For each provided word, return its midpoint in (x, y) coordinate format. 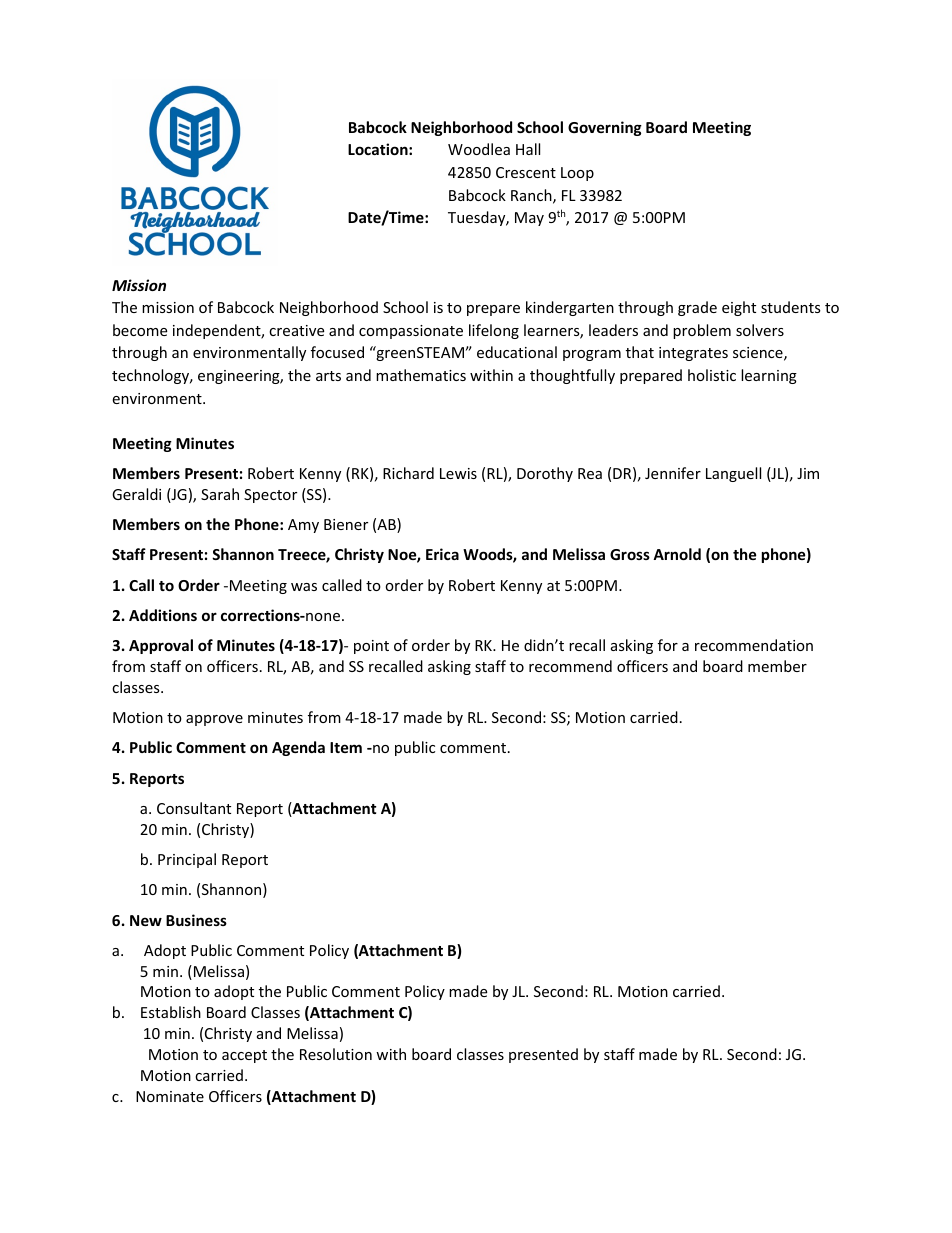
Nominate (170, 1096)
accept (244, 1056)
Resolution (336, 1054)
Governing (605, 128)
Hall (528, 149)
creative (296, 330)
